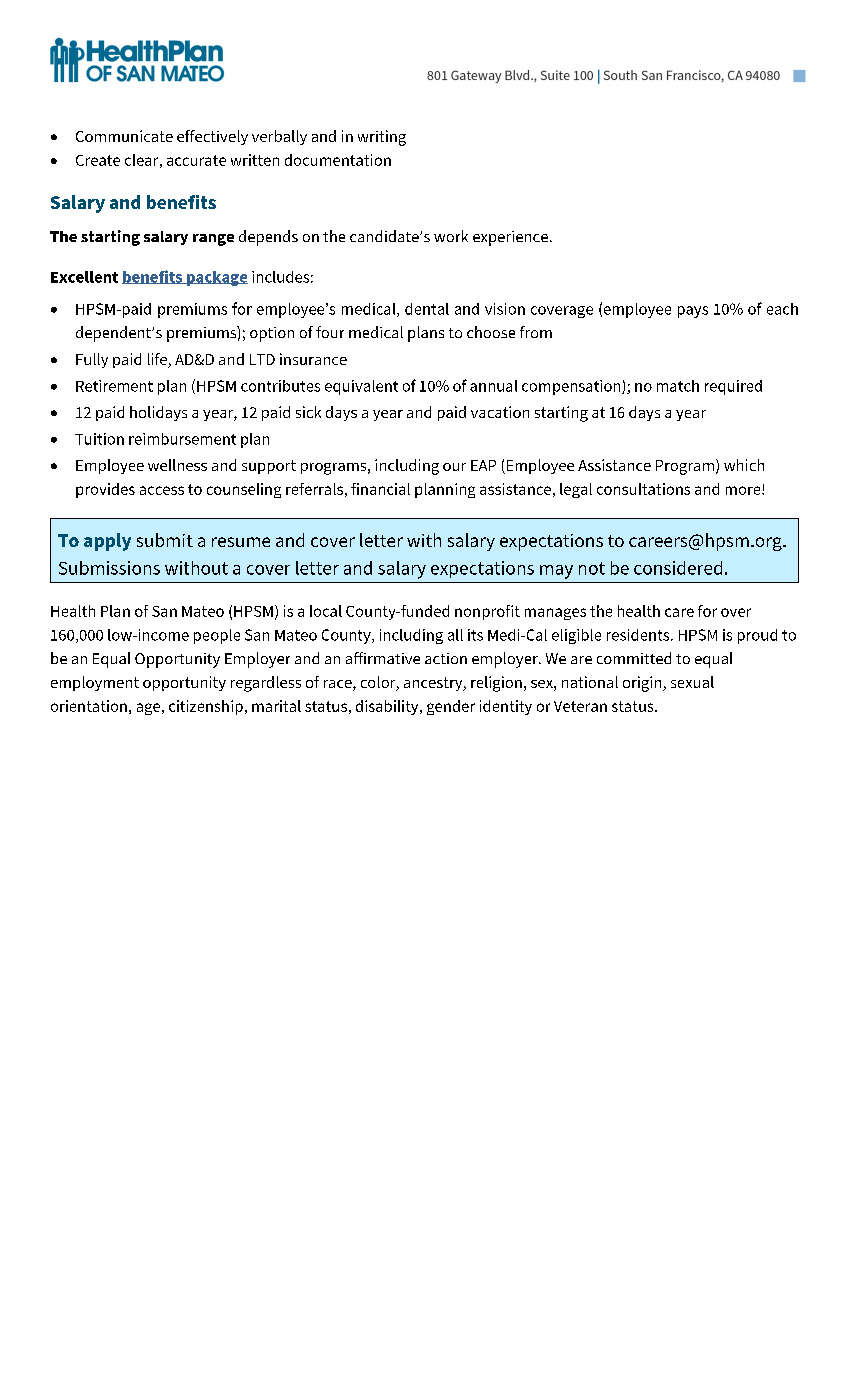 This screenshot has height=1400, width=849. I want to click on may, so click(556, 572).
